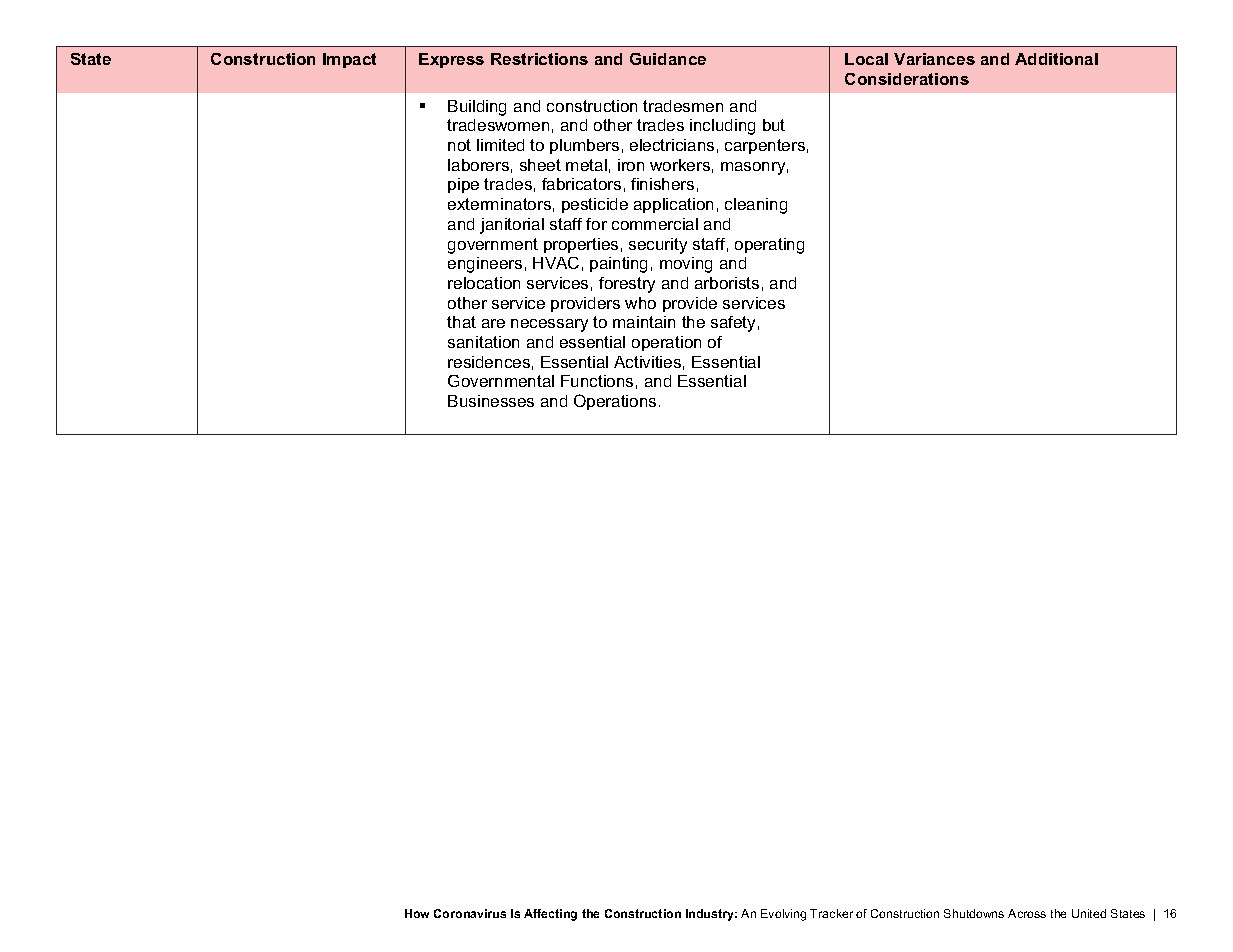 Image resolution: width=1233 pixels, height=952 pixels. What do you see at coordinates (597, 381) in the document?
I see `Functions` at bounding box center [597, 381].
